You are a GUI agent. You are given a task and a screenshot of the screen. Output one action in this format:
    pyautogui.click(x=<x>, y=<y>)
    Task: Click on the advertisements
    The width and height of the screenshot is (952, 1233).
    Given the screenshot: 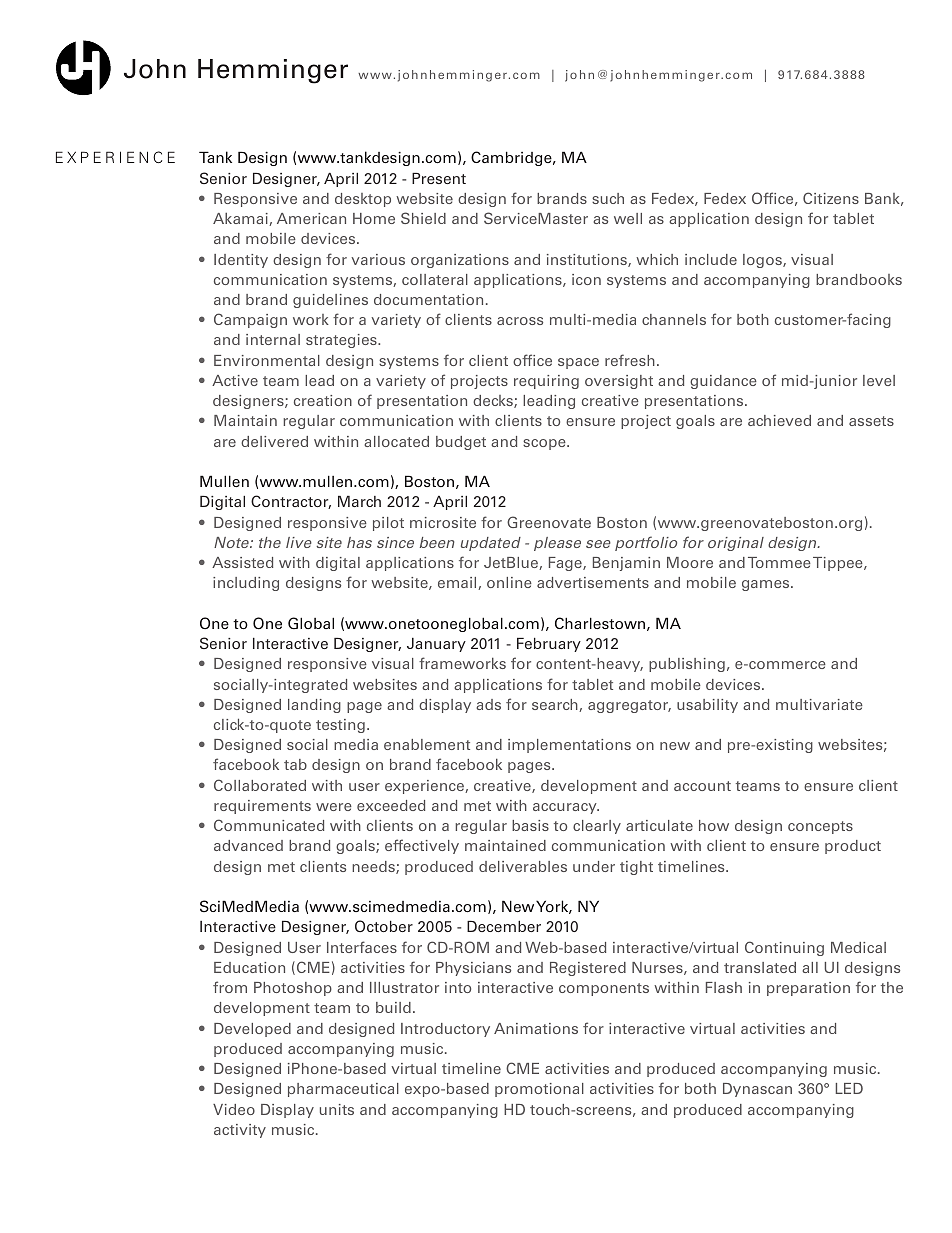 What is the action you would take?
    pyautogui.click(x=593, y=582)
